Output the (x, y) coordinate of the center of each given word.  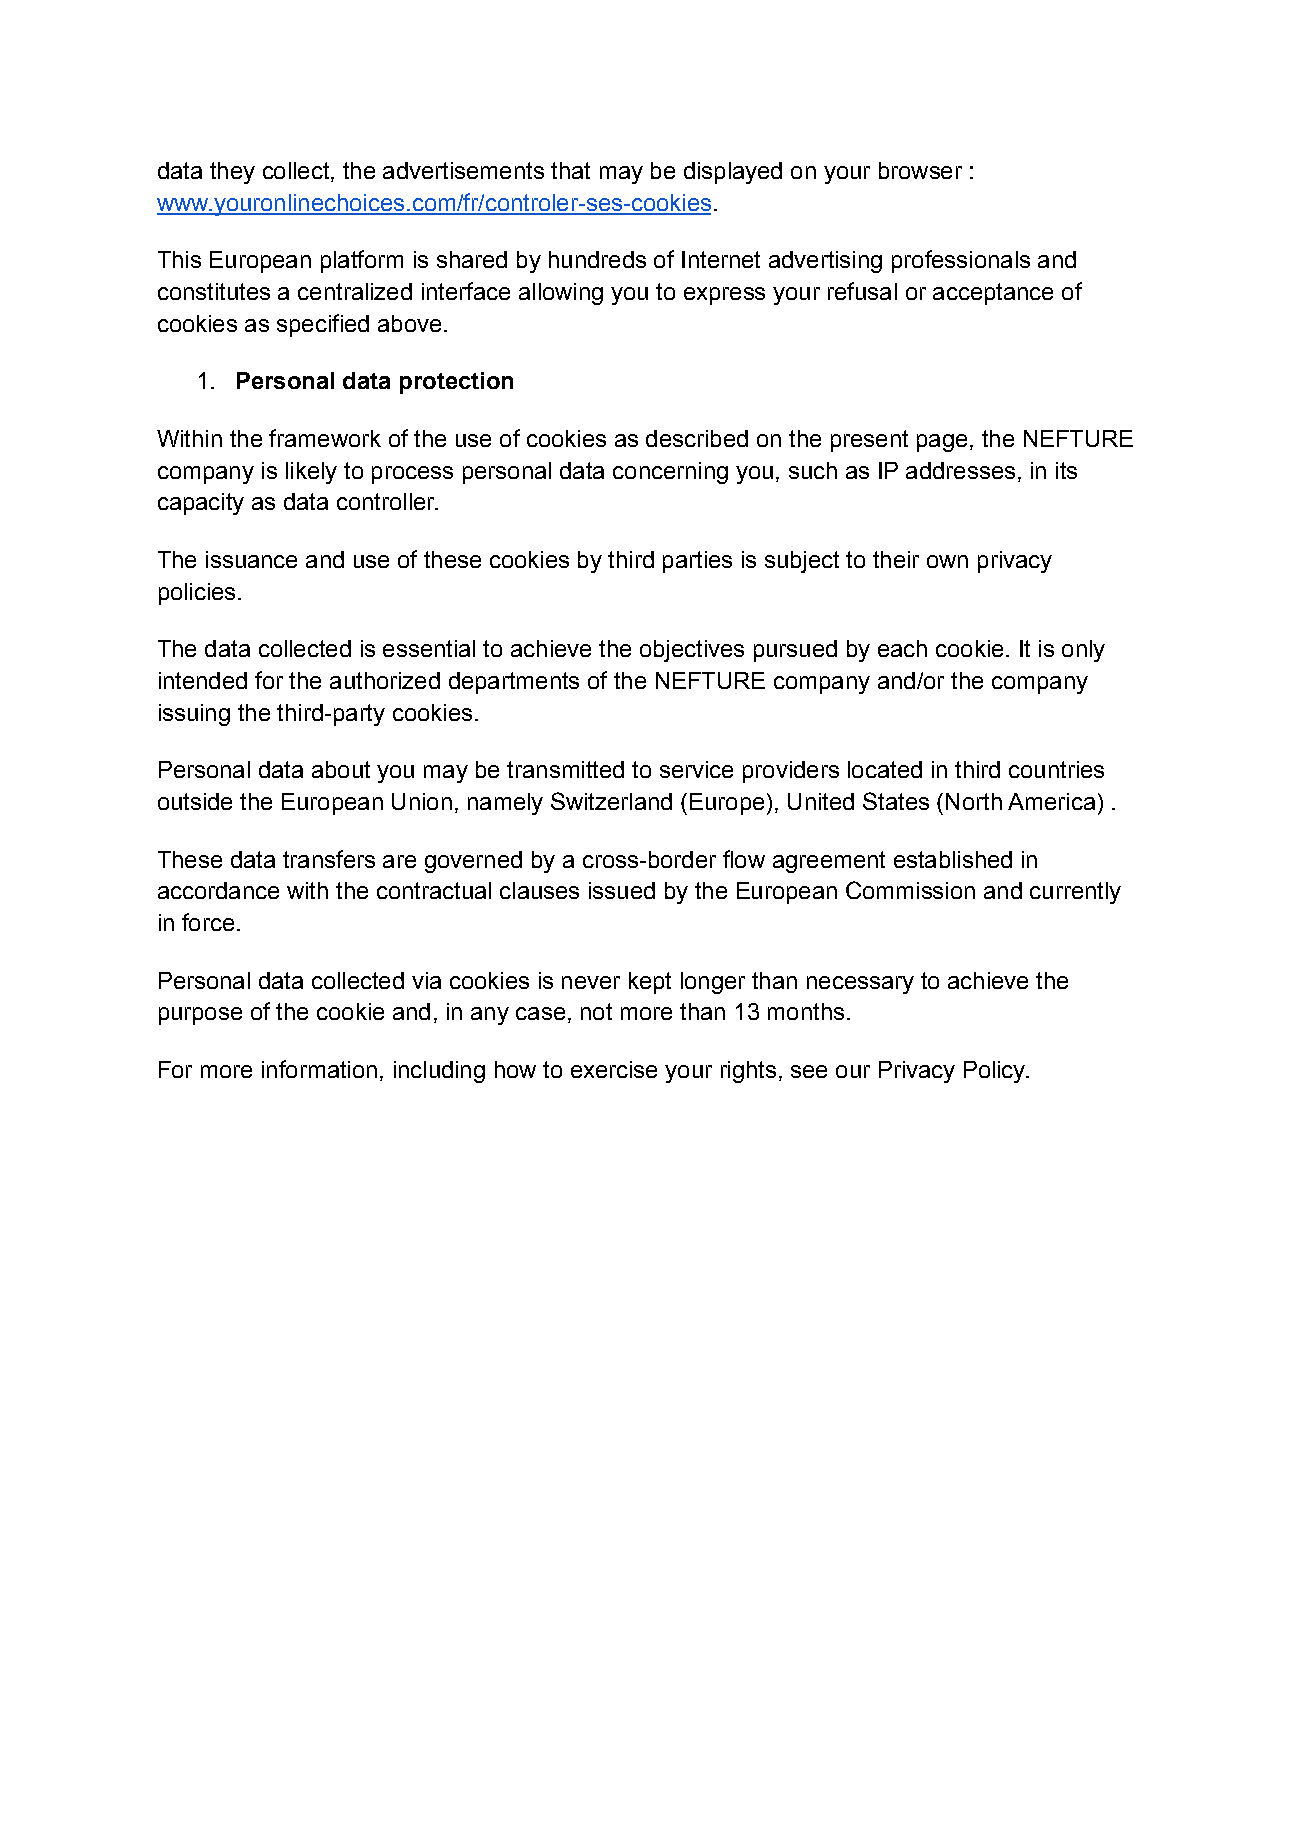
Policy (996, 1072)
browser (920, 170)
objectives (692, 651)
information (319, 1069)
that (570, 170)
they (232, 173)
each (902, 648)
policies (197, 594)
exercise (614, 1069)
